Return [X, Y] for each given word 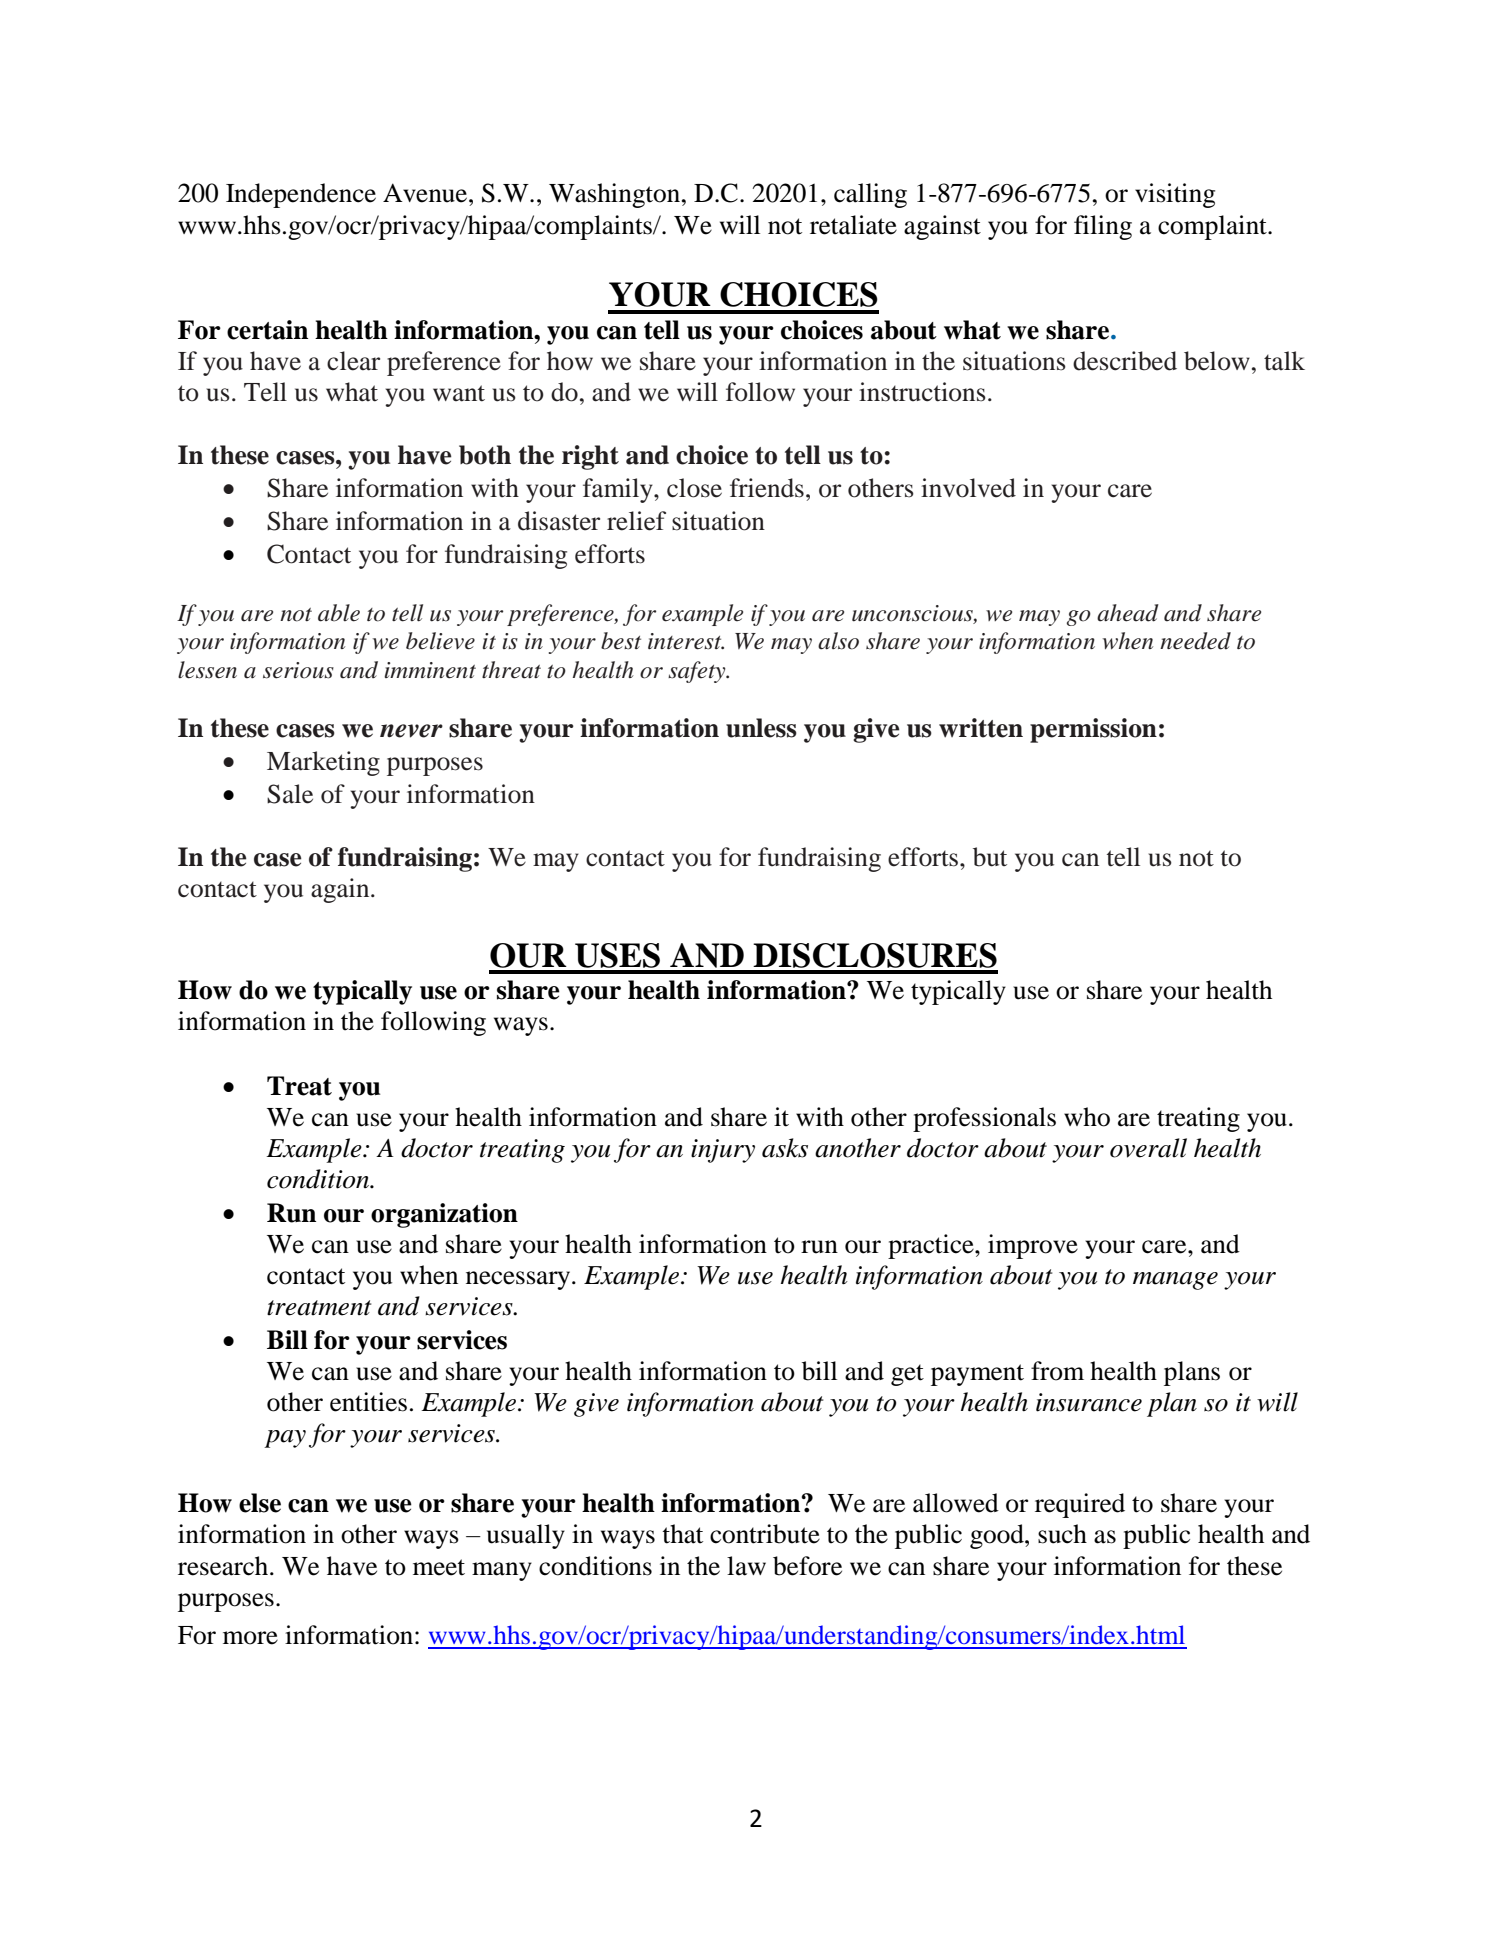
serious [298, 670]
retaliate [853, 225]
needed [1195, 641]
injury [723, 1151]
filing [1103, 227]
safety [698, 672]
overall [1148, 1148]
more [250, 1638]
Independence [301, 195]
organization [444, 1215]
